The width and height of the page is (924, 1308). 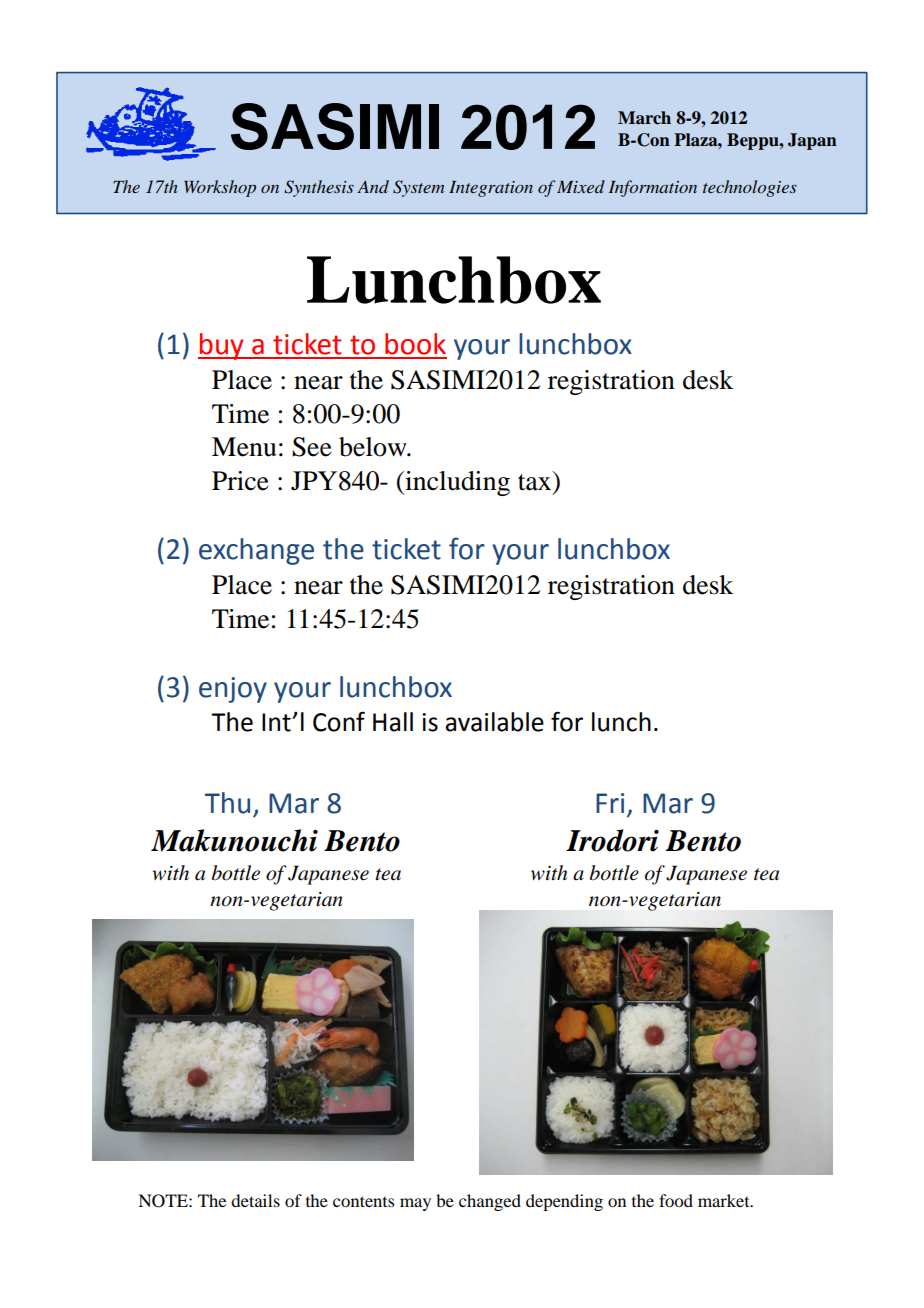 What do you see at coordinates (319, 188) in the page?
I see `Synthesis` at bounding box center [319, 188].
